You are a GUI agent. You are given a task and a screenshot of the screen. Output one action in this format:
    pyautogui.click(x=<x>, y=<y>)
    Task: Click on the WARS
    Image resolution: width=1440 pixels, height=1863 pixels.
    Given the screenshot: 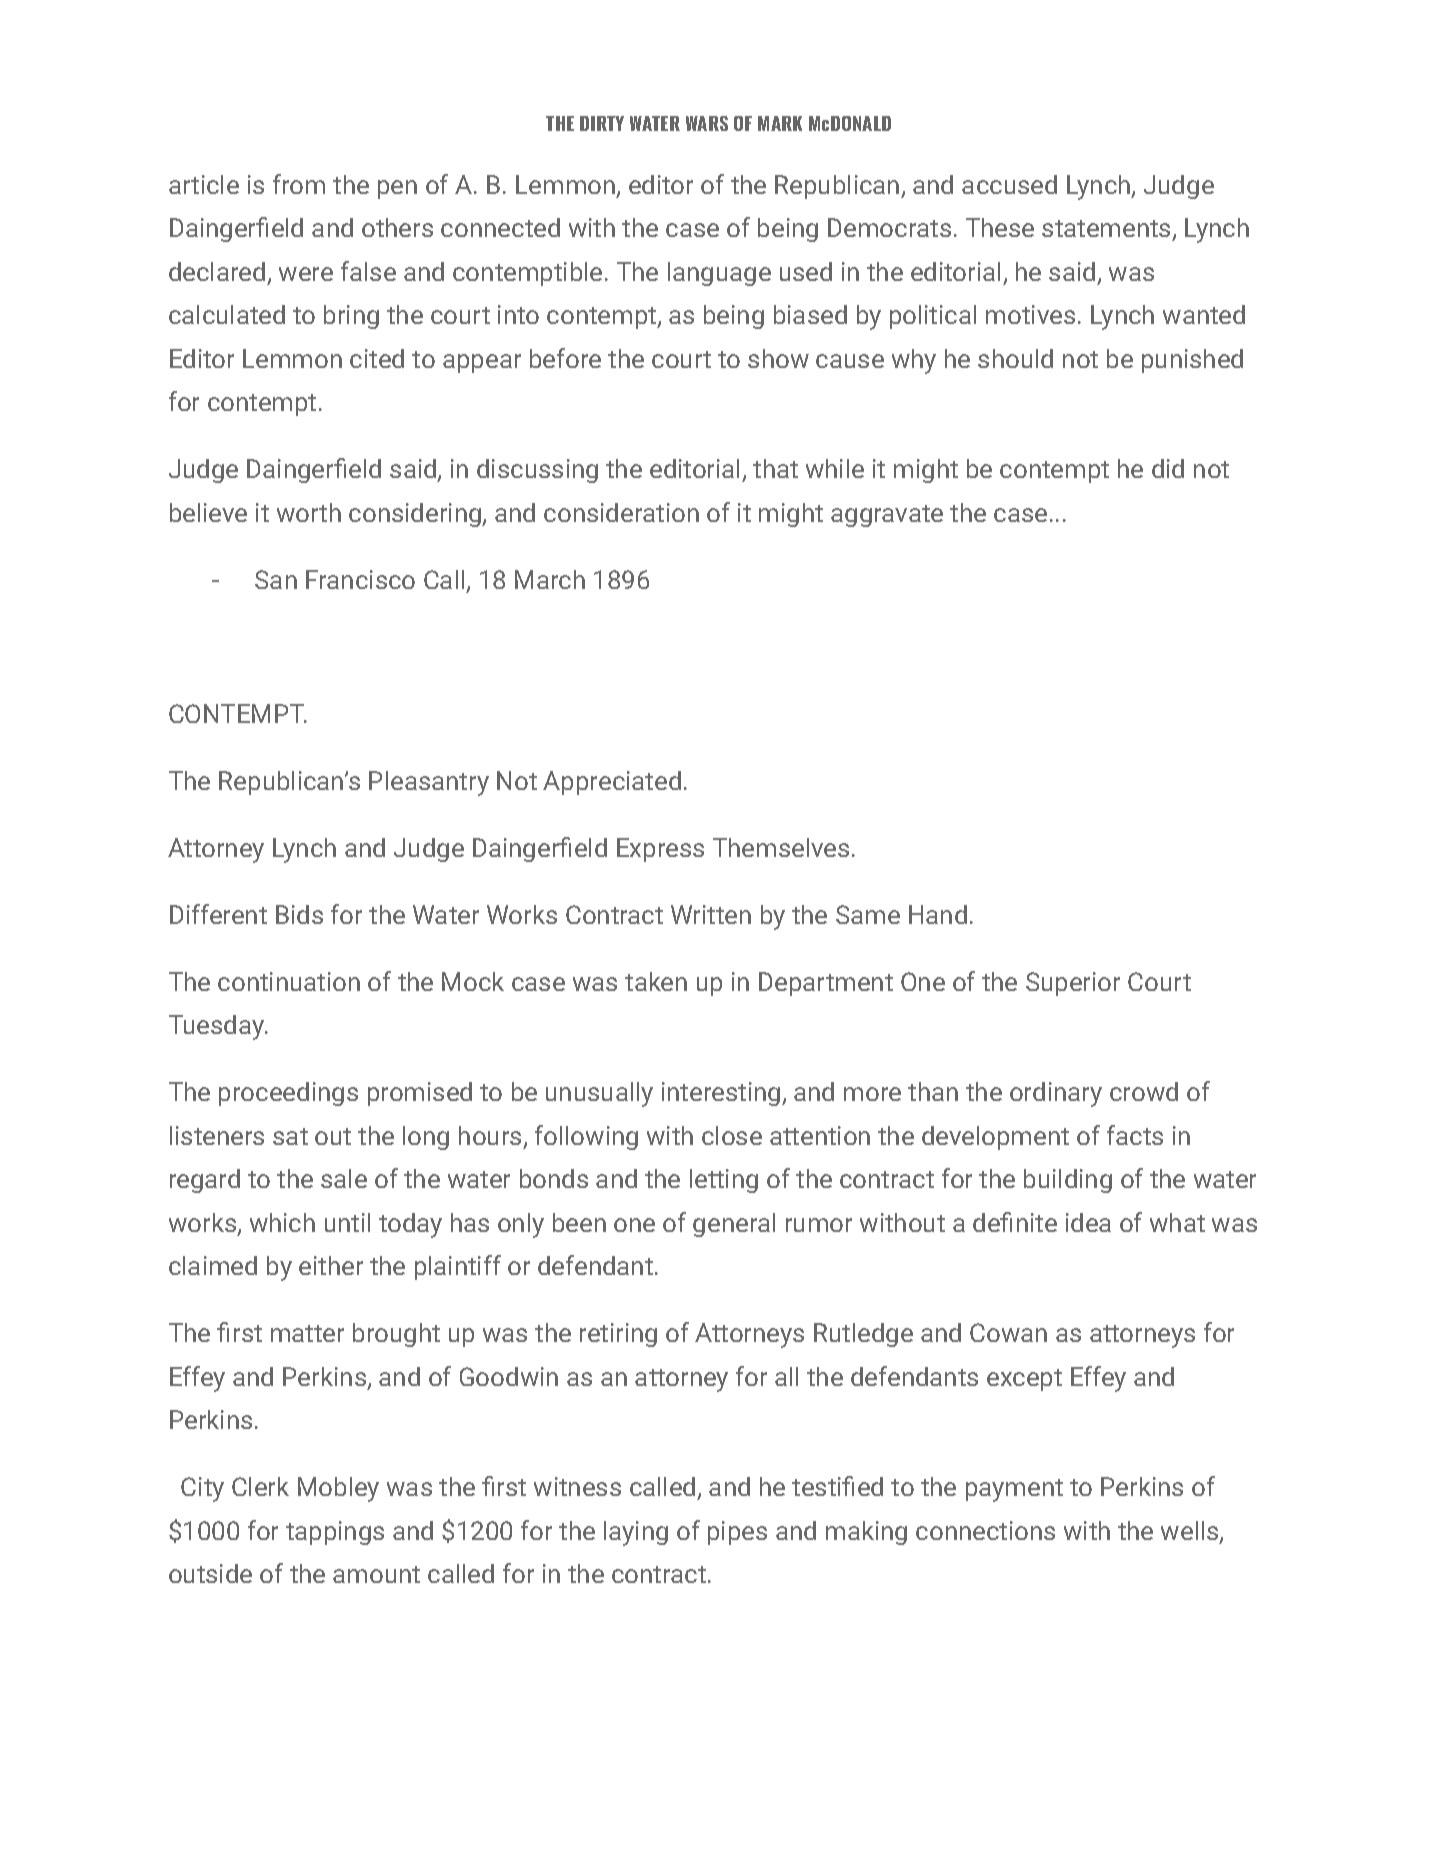 What is the action you would take?
    pyautogui.click(x=707, y=123)
